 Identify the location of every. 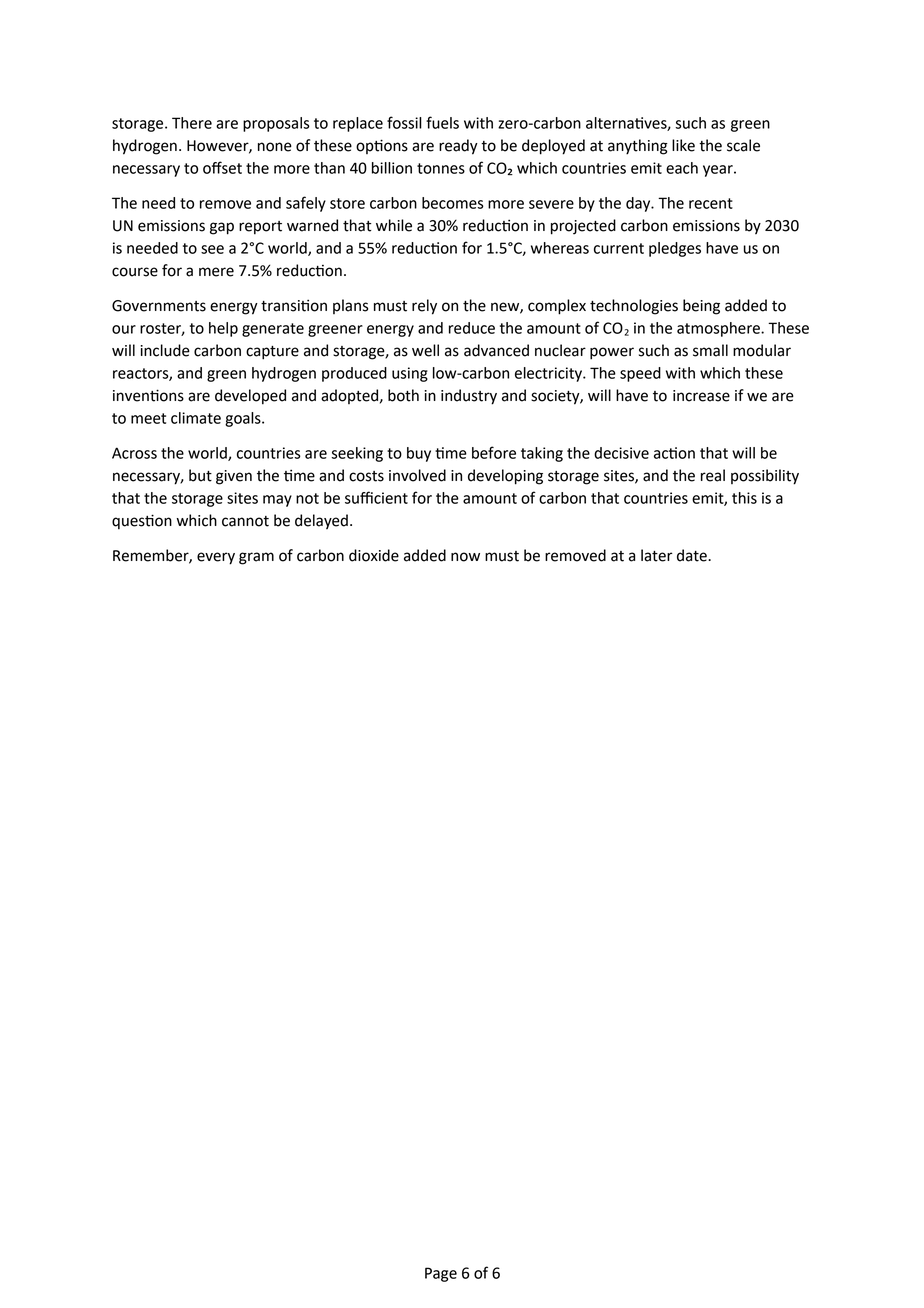
(216, 558).
